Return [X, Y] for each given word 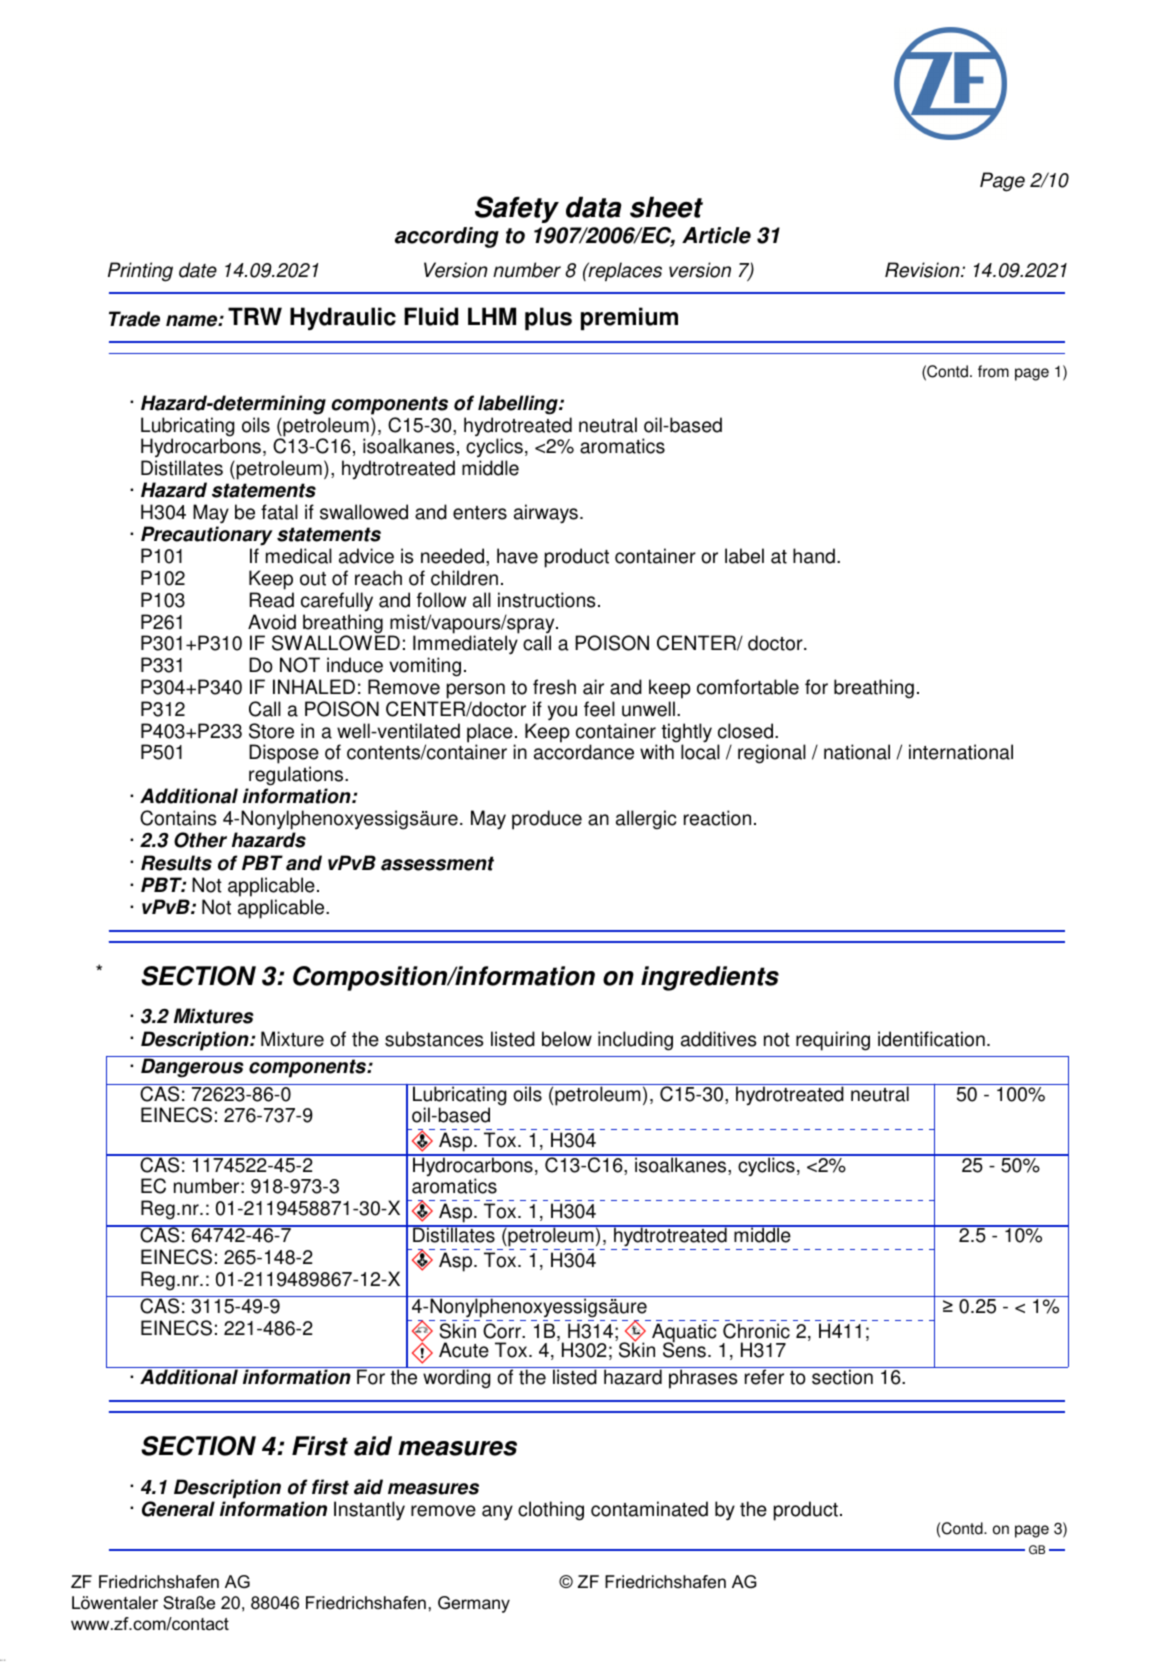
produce [547, 820]
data [594, 207]
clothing [551, 1511]
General [178, 1509]
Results [176, 863]
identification [931, 1039]
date [198, 270]
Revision [923, 270]
